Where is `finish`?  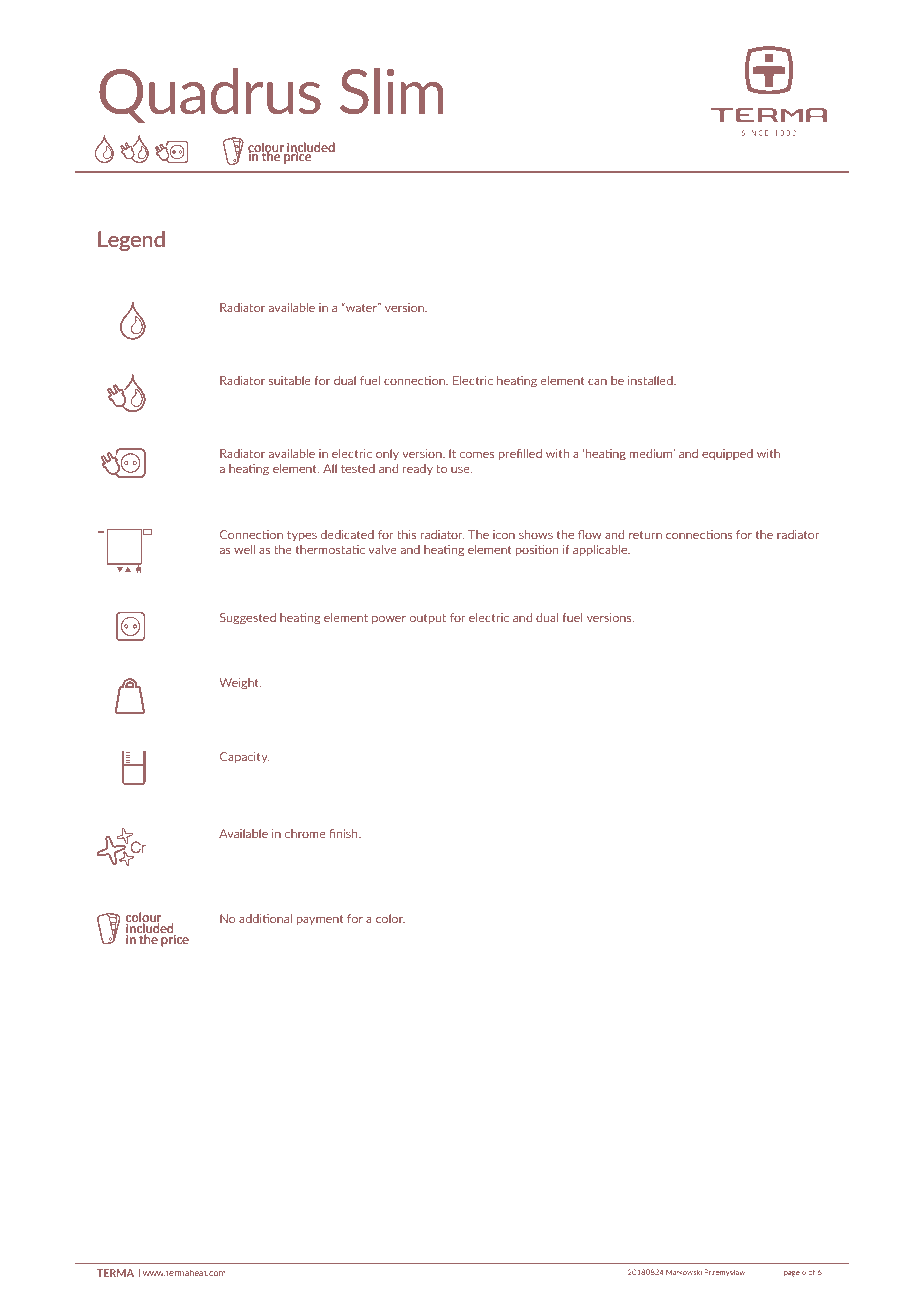 finish is located at coordinates (344, 833).
